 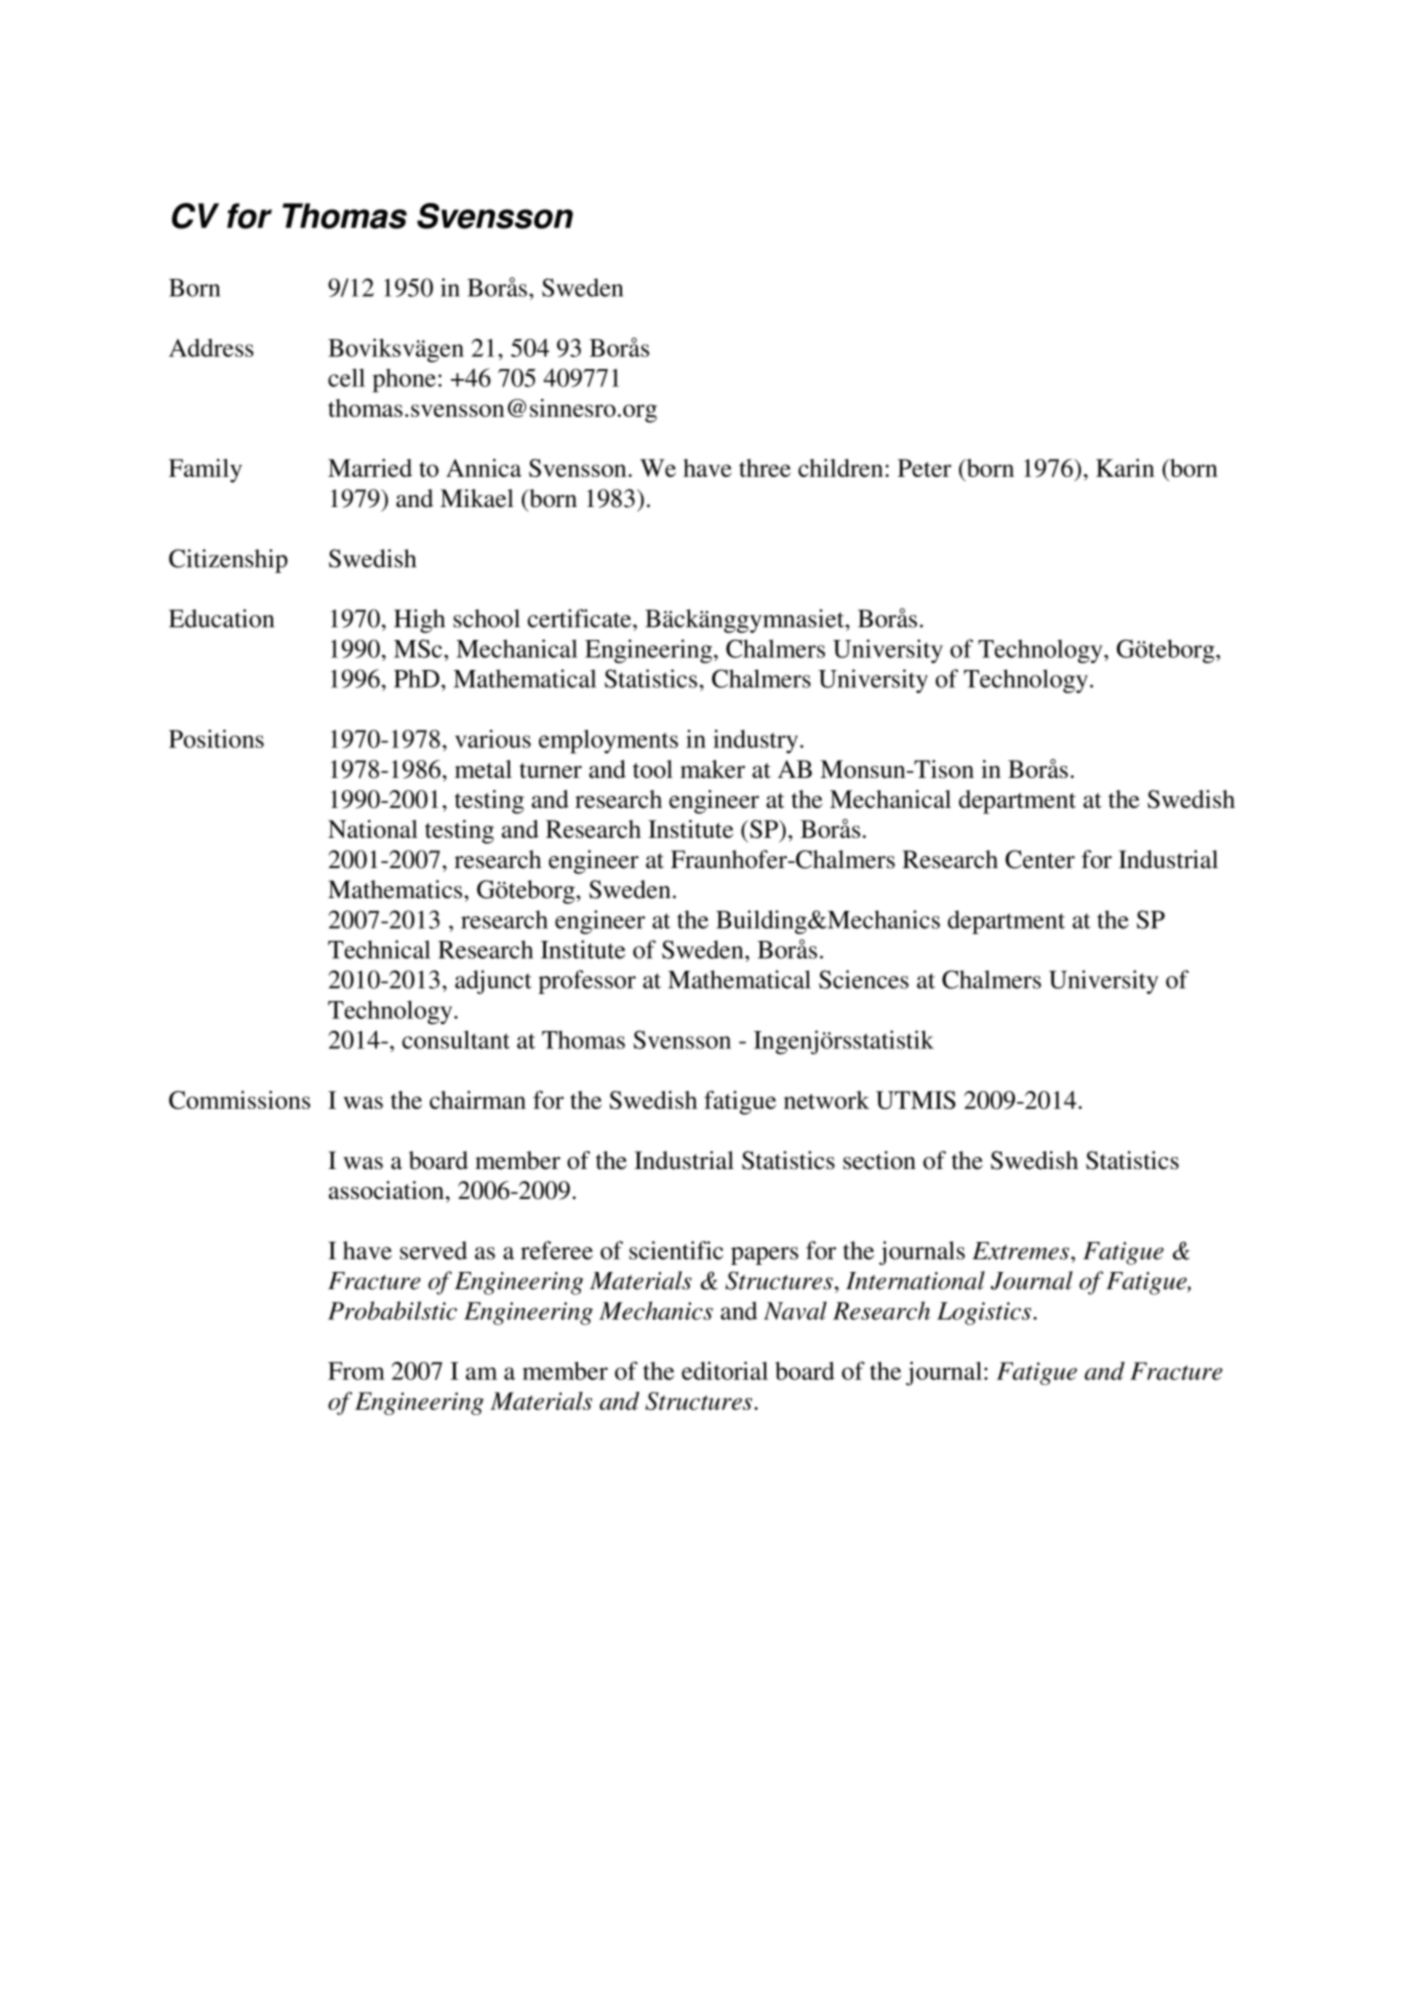 I want to click on cell, so click(x=346, y=377).
